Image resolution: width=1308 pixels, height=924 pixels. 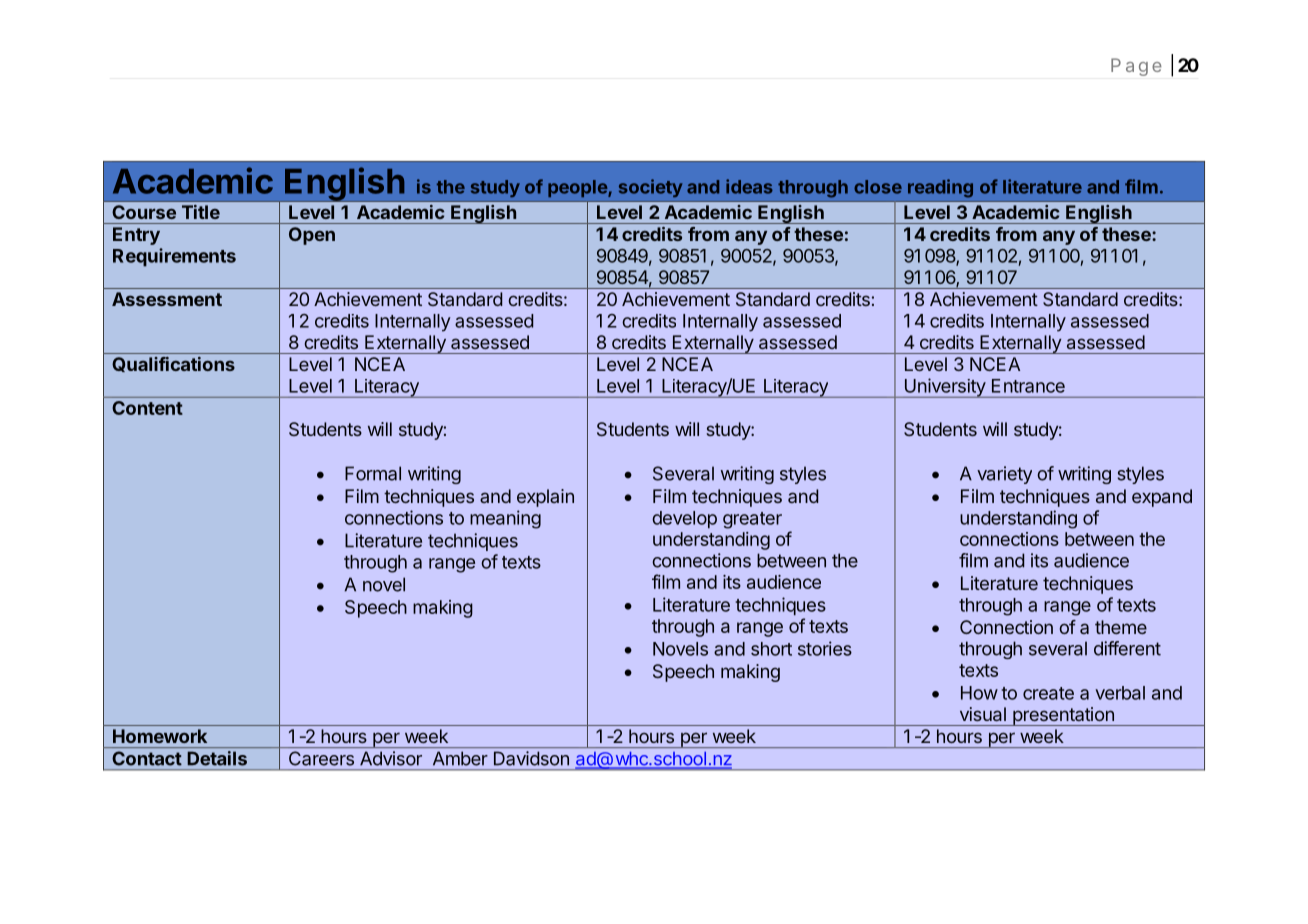 What do you see at coordinates (650, 188) in the screenshot?
I see `society` at bounding box center [650, 188].
